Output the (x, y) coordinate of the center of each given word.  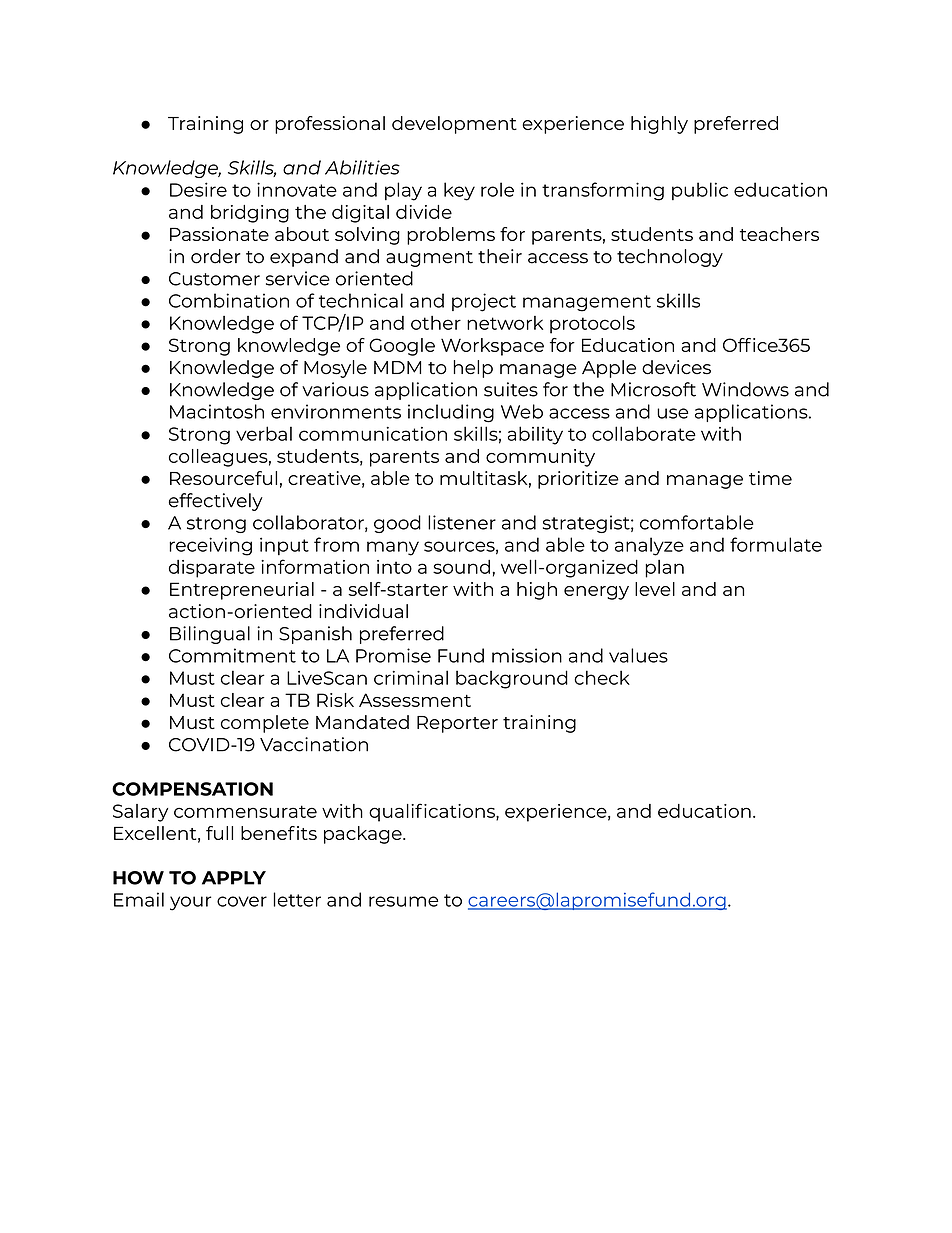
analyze (649, 546)
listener (462, 522)
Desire (198, 189)
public (700, 191)
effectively (216, 502)
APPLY (234, 878)
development (454, 125)
